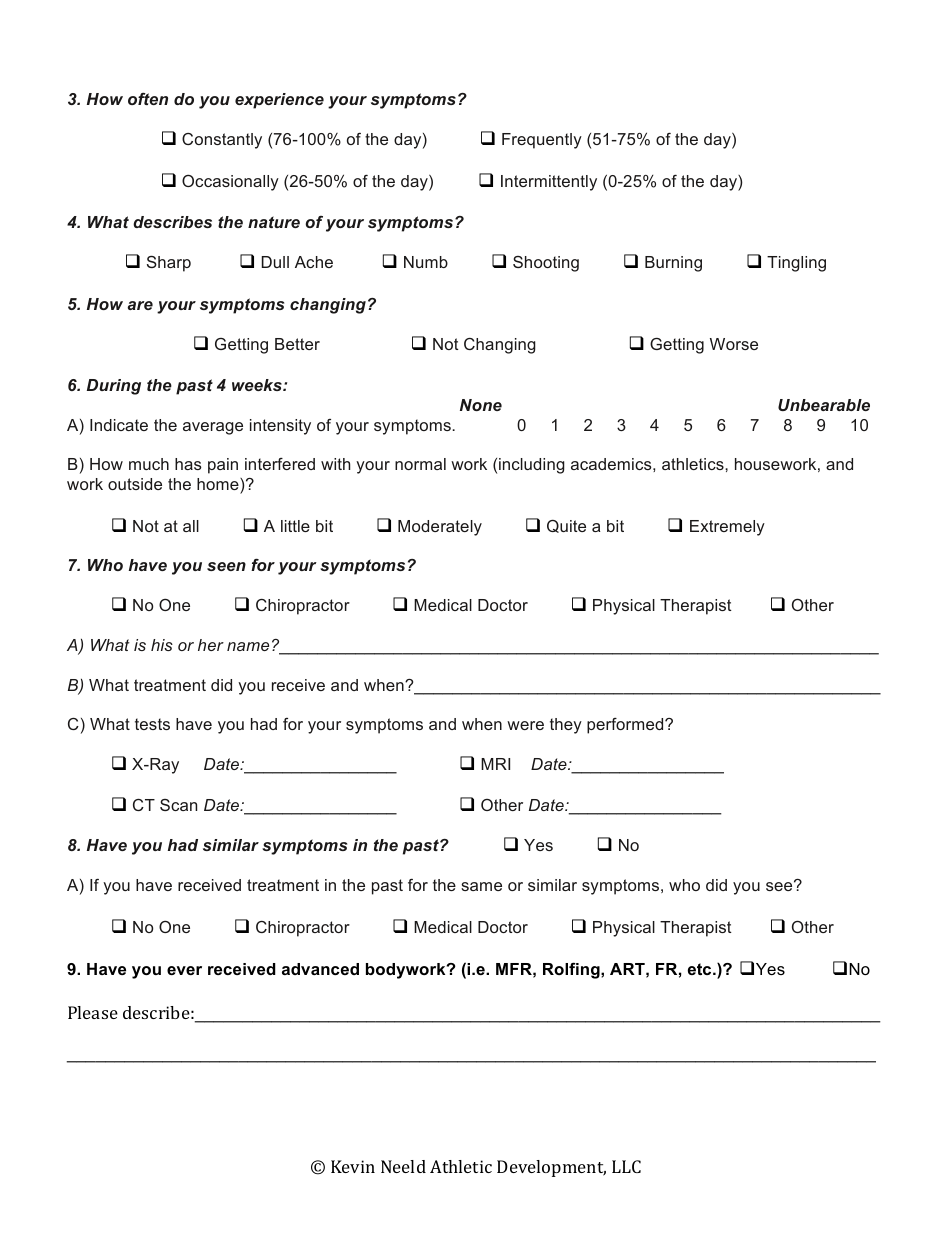  Describe the element at coordinates (169, 264) in the document. I see `Sharp` at that location.
